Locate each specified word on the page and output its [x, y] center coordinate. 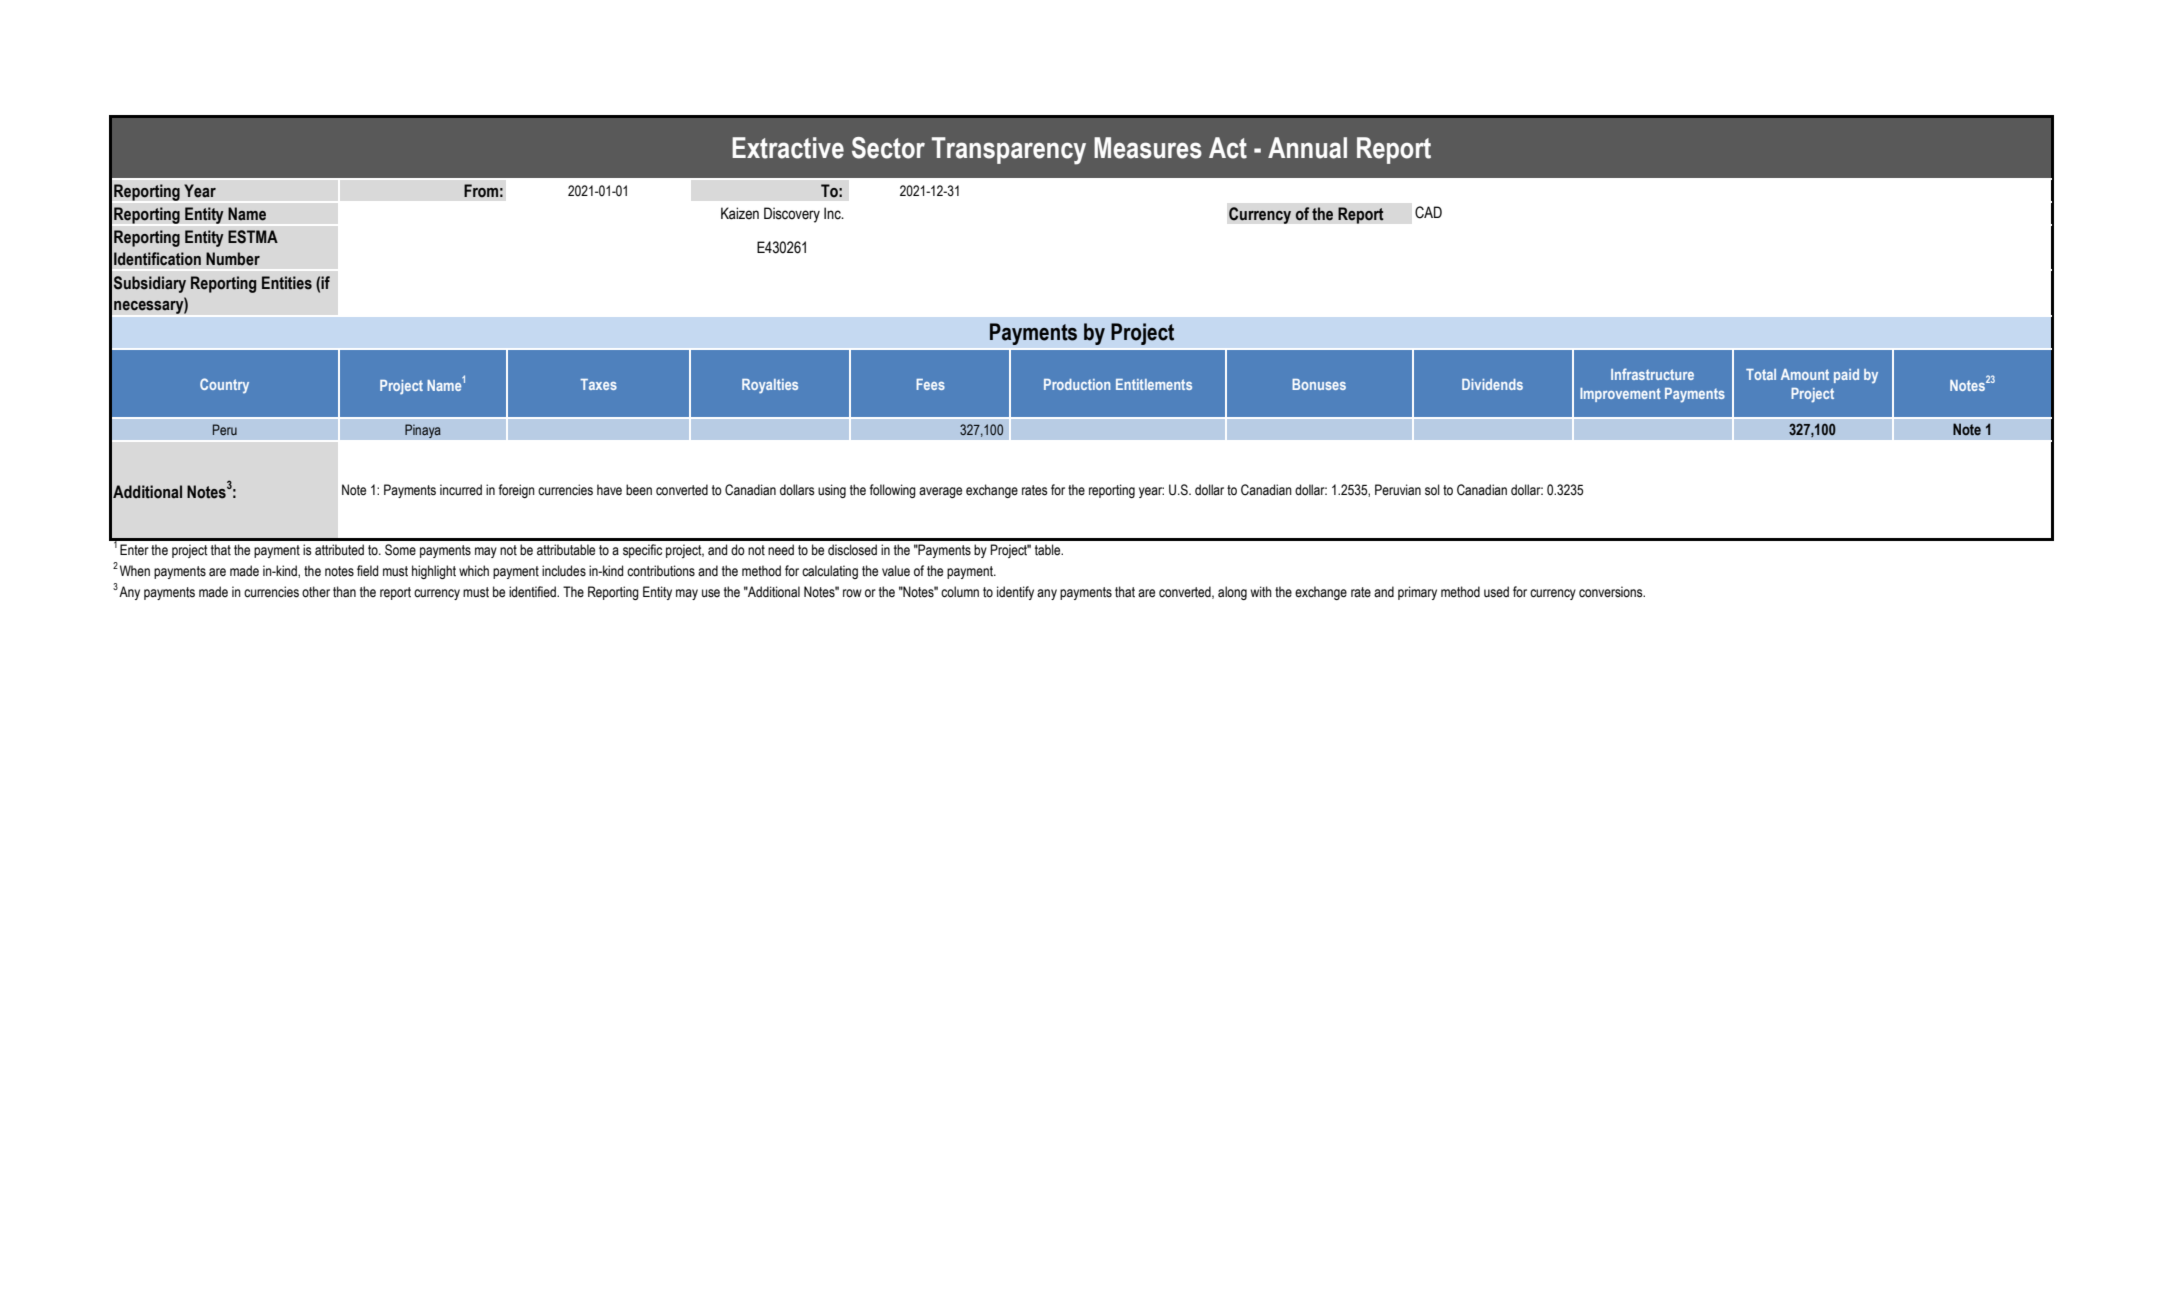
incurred [461, 490]
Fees [930, 384]
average [940, 492]
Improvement [1620, 395]
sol [1432, 490]
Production [1077, 384]
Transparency [1009, 151]
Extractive [788, 148]
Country [224, 386]
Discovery [792, 215]
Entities [287, 283]
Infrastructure [1652, 374]
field [367, 570]
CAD [1428, 212]
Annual [1307, 148]
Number [233, 259]
